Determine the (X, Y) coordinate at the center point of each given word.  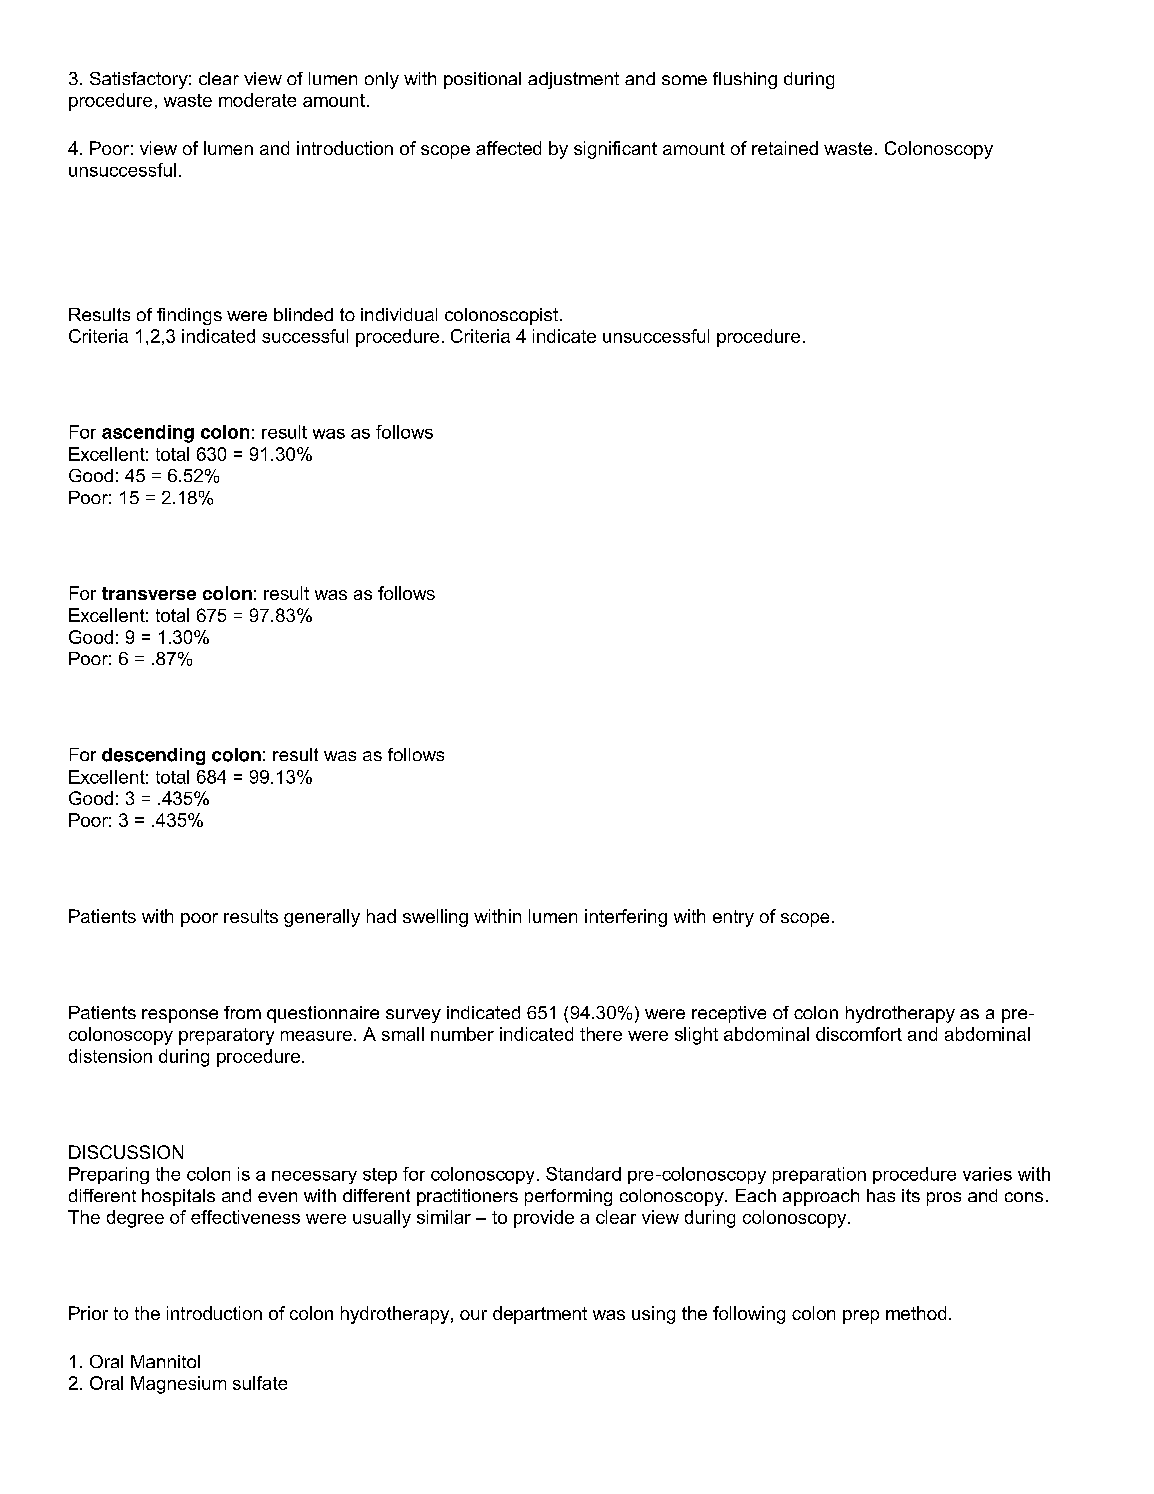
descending (153, 756)
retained (785, 148)
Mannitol (165, 1361)
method (916, 1313)
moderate (257, 100)
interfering (626, 918)
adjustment (573, 80)
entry (733, 918)
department (540, 1315)
